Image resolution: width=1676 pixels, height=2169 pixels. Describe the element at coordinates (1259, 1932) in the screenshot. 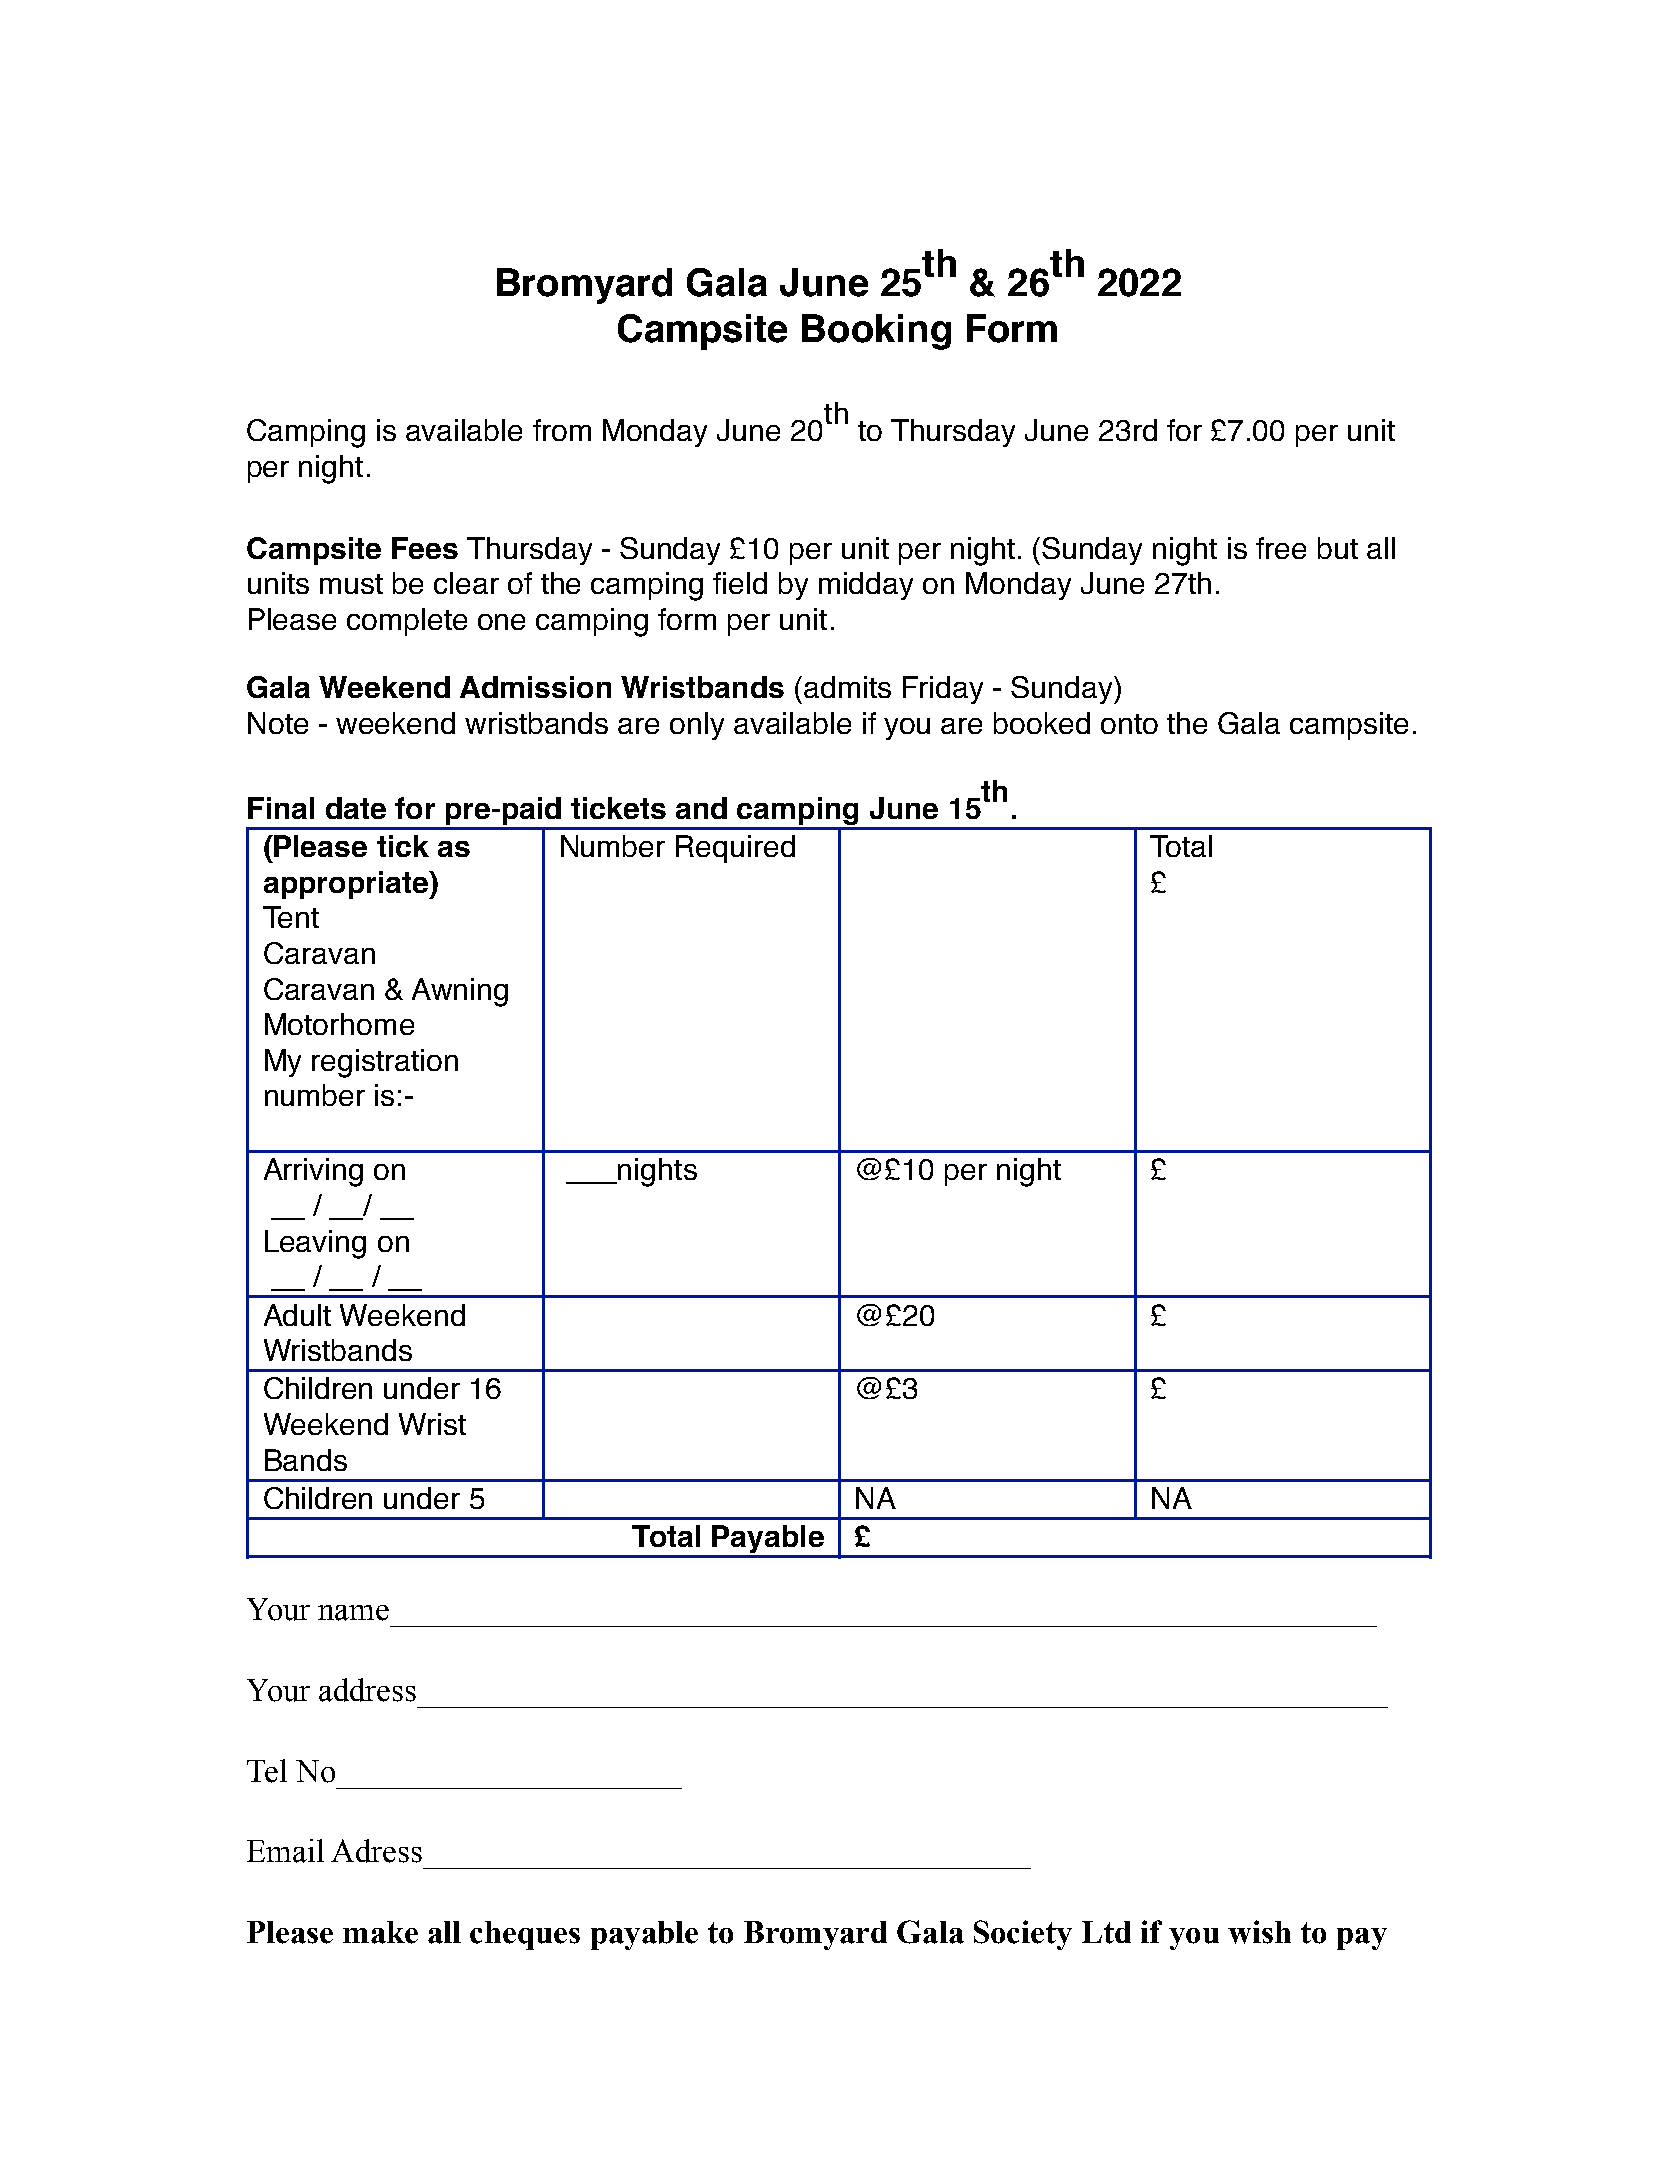

I see `wish` at that location.
